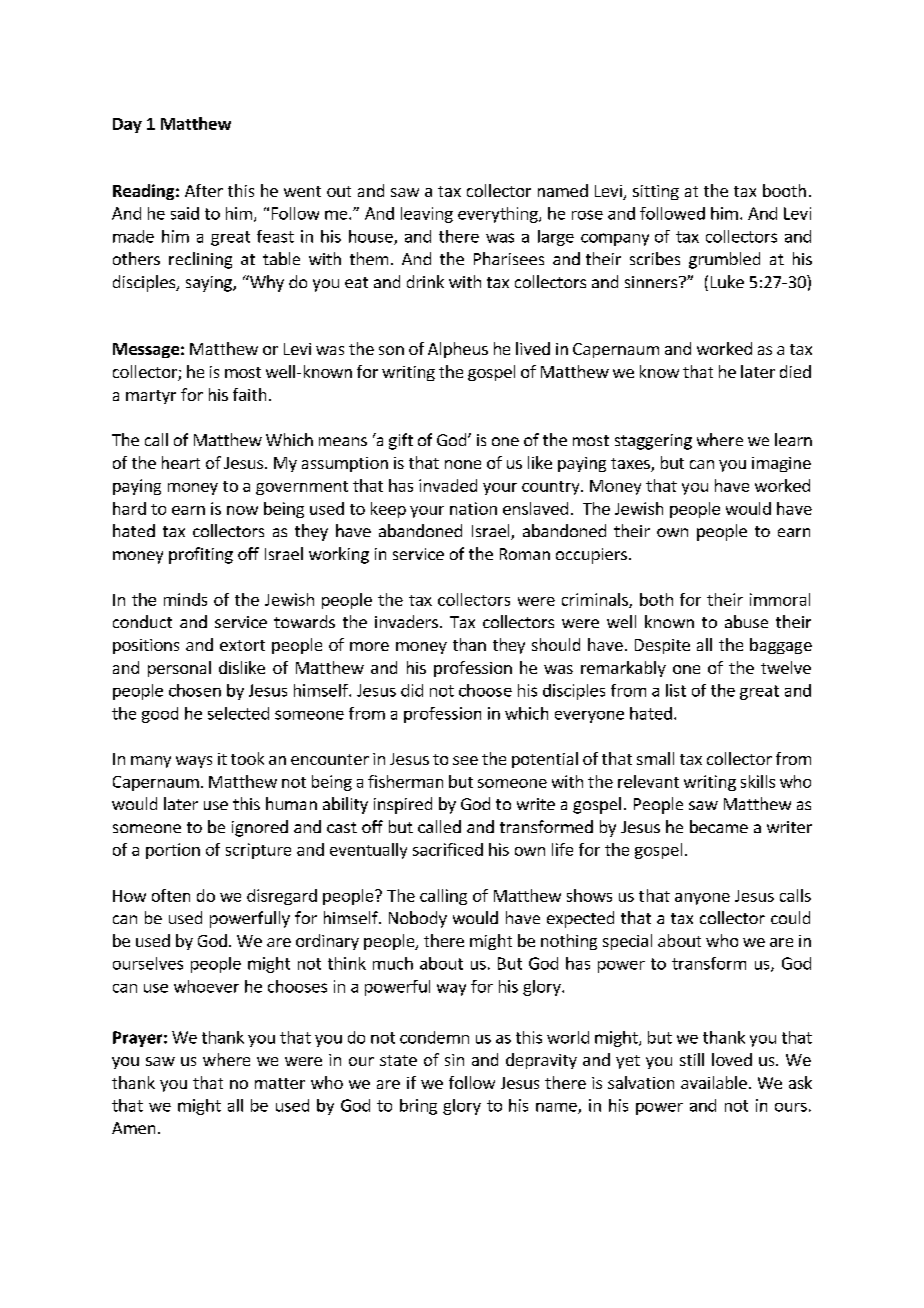 This screenshot has height=1308, width=924. Describe the element at coordinates (280, 1083) in the screenshot. I see `matter` at that location.
